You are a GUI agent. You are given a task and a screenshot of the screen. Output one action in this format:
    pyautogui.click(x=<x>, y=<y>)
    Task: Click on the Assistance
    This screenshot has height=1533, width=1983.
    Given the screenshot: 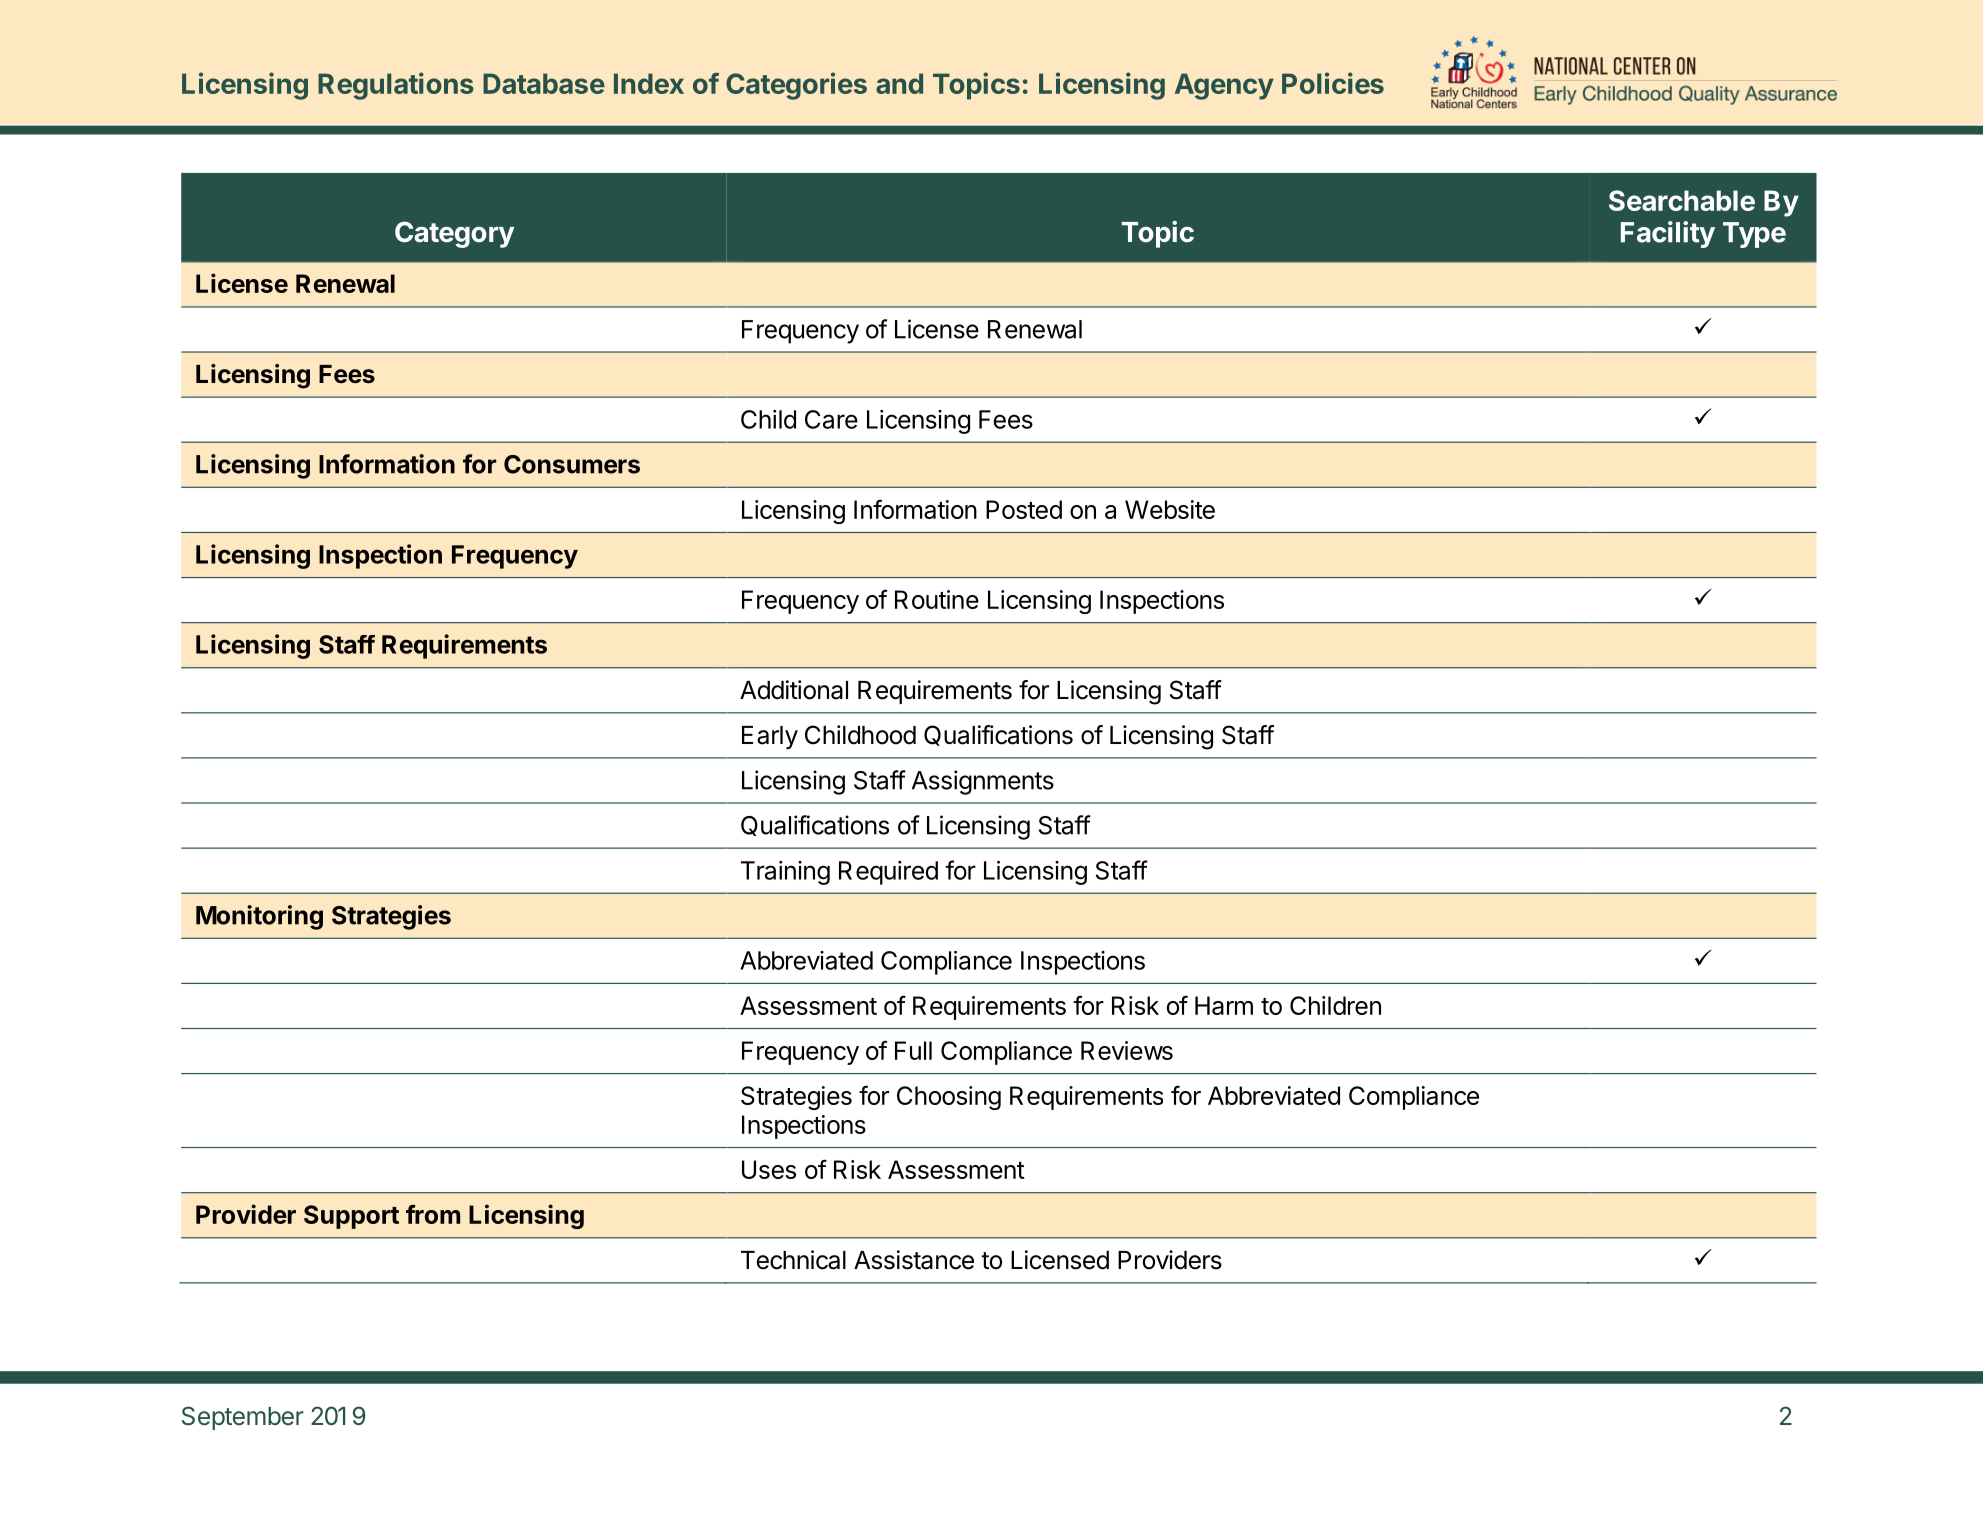 What is the action you would take?
    pyautogui.click(x=914, y=1260)
